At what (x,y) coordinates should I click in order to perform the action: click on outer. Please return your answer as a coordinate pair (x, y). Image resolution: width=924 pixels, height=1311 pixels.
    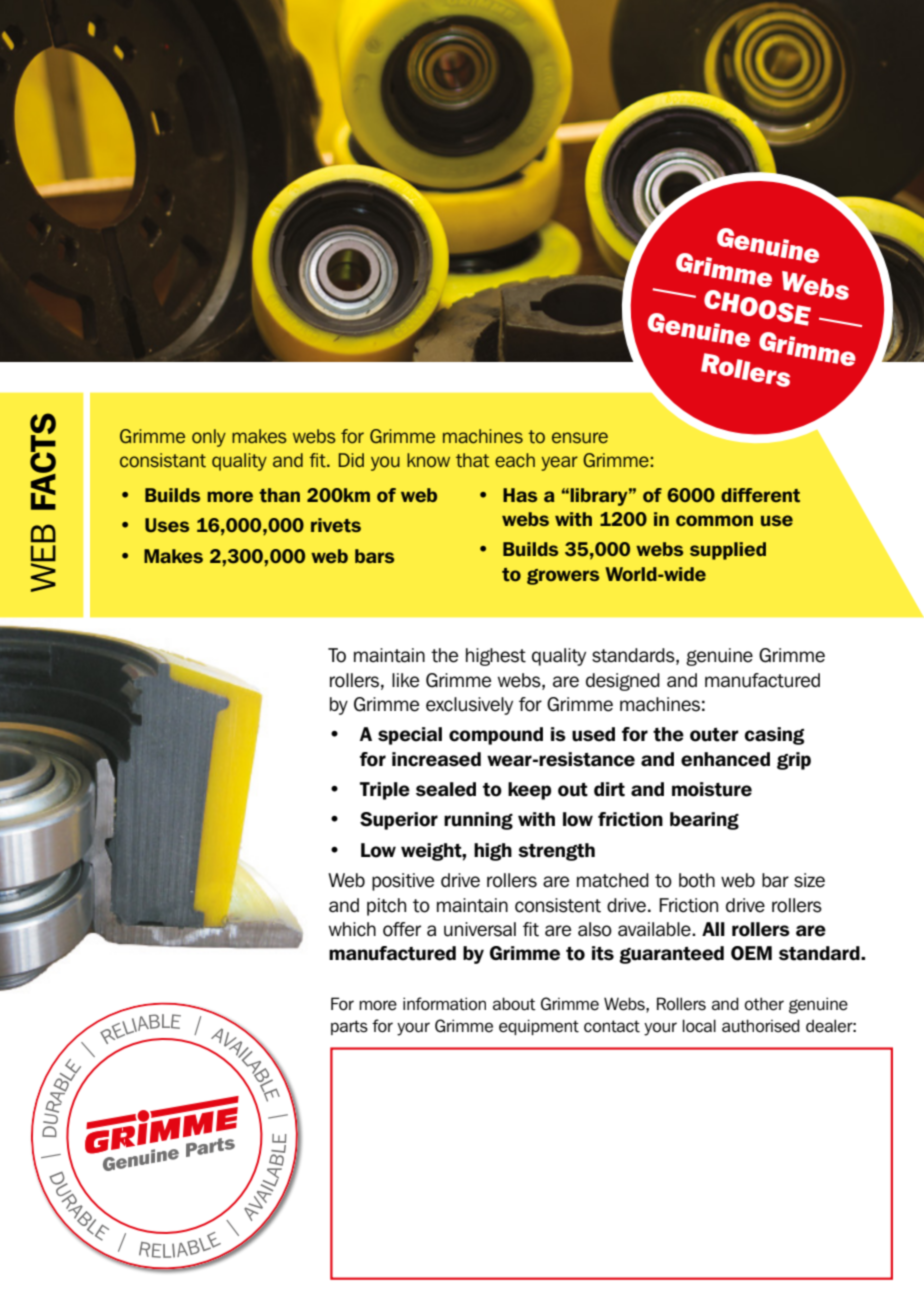
    Looking at the image, I should click on (714, 735).
